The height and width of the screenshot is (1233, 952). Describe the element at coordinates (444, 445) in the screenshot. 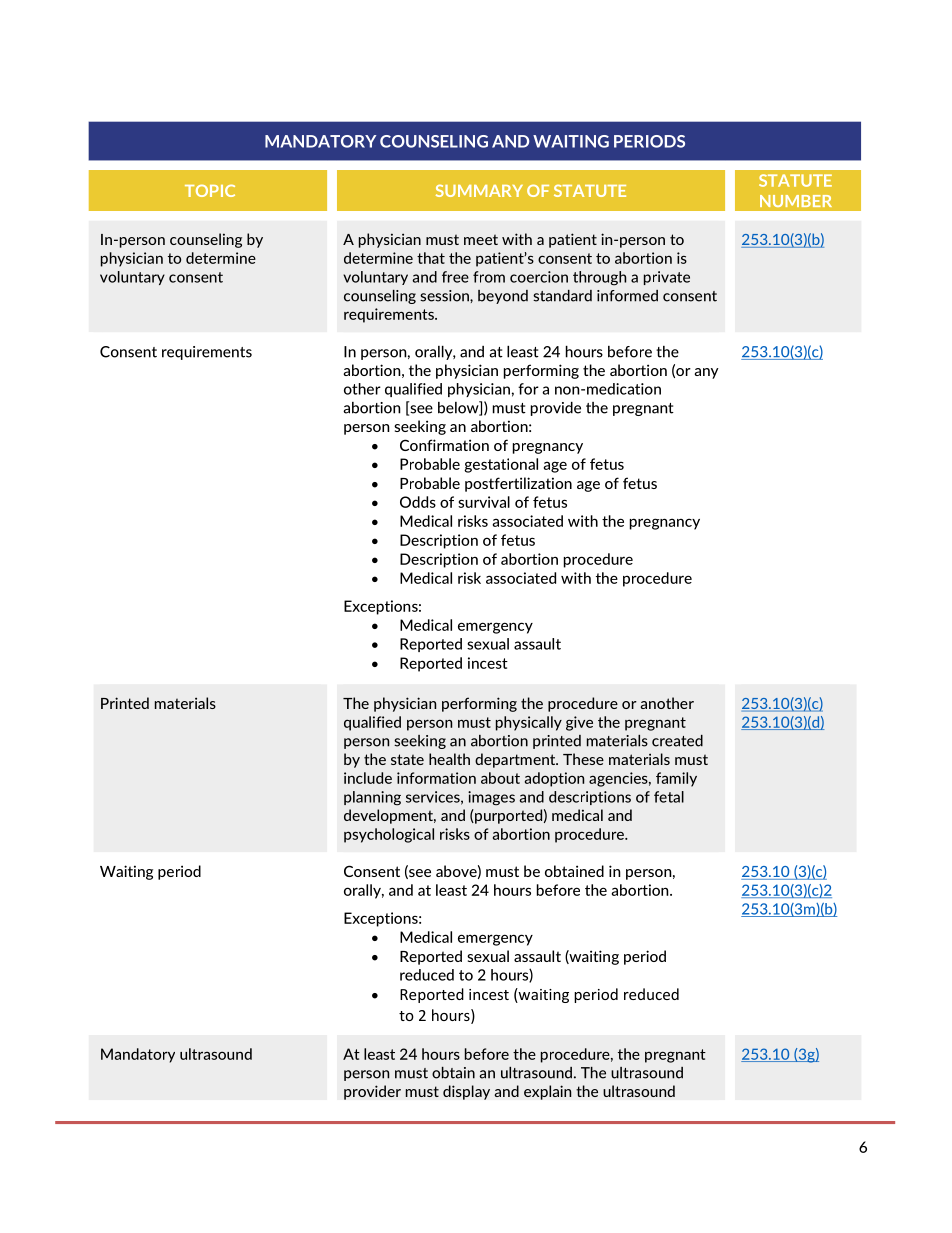

I see `Confirmation` at that location.
